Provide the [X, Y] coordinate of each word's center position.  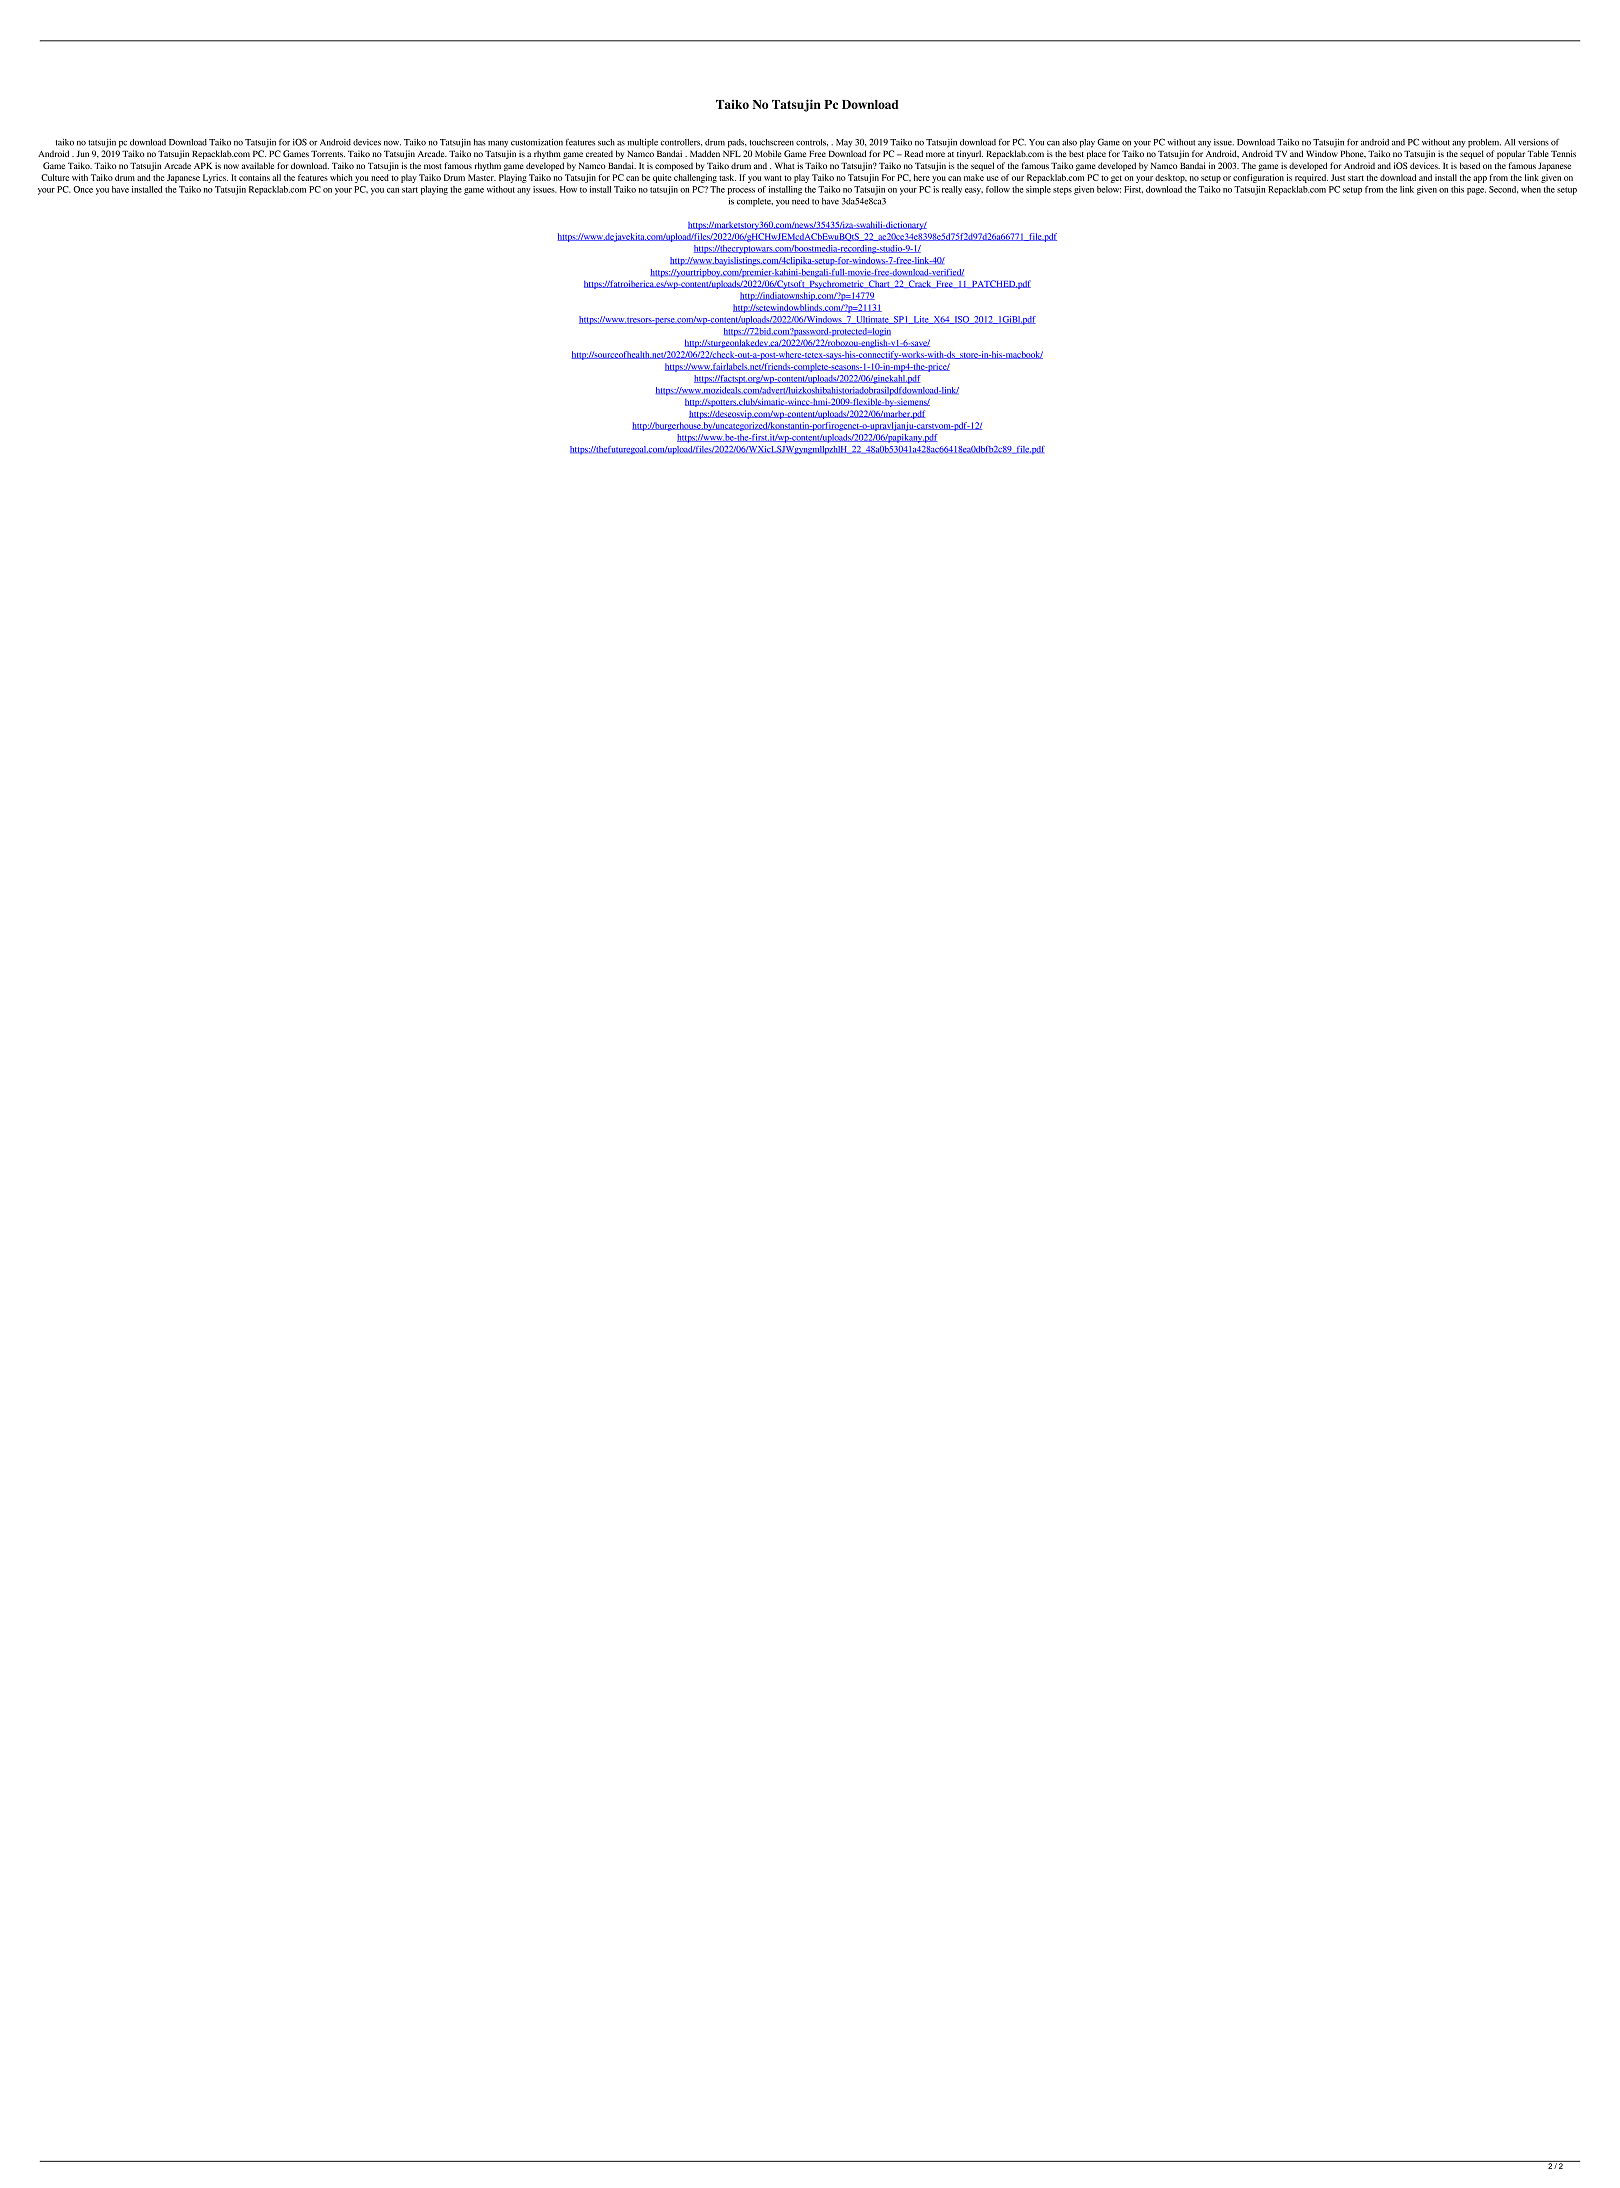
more [935, 154]
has [480, 142]
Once [83, 189]
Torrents [328, 153]
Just [1338, 177]
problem [1484, 143]
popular [1511, 154]
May [844, 143]
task [727, 177]
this [1457, 189]
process [741, 191]
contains [254, 177]
